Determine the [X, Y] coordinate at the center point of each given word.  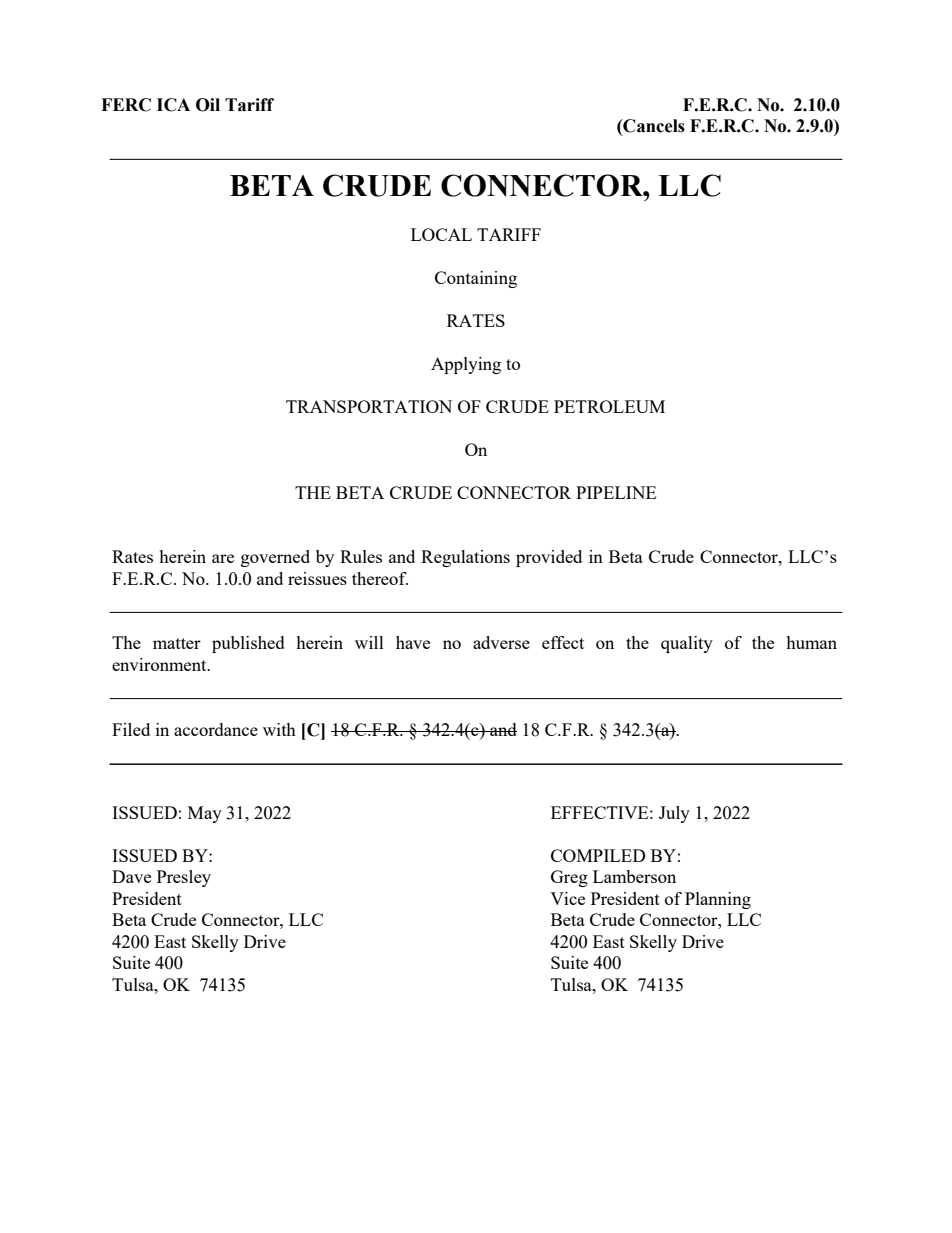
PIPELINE [616, 492]
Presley [184, 878]
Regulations [465, 558]
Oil [208, 105]
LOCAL [441, 234]
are [223, 558]
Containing [476, 279]
